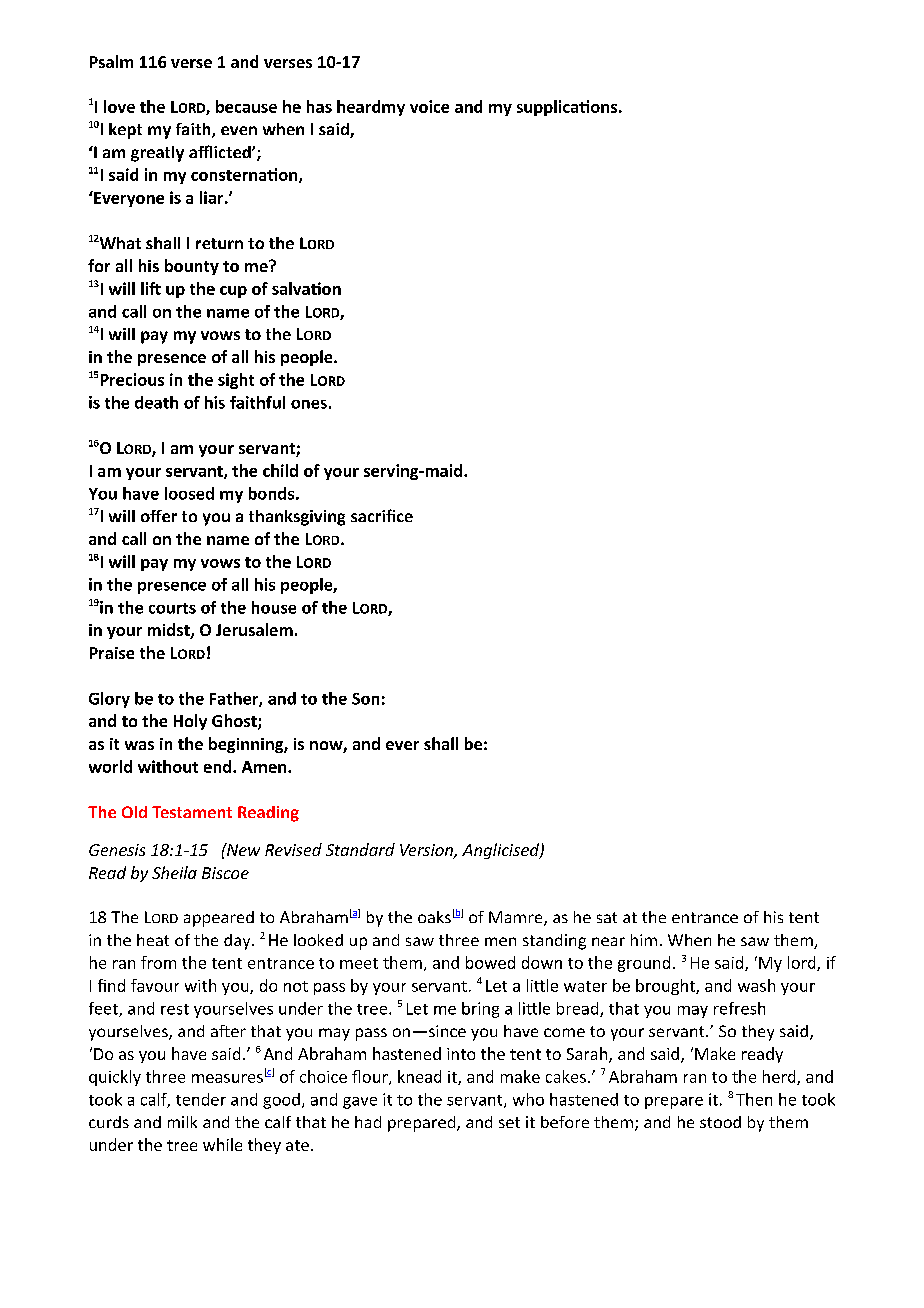  Describe the element at coordinates (568, 108) in the page. I see `supplications` at that location.
